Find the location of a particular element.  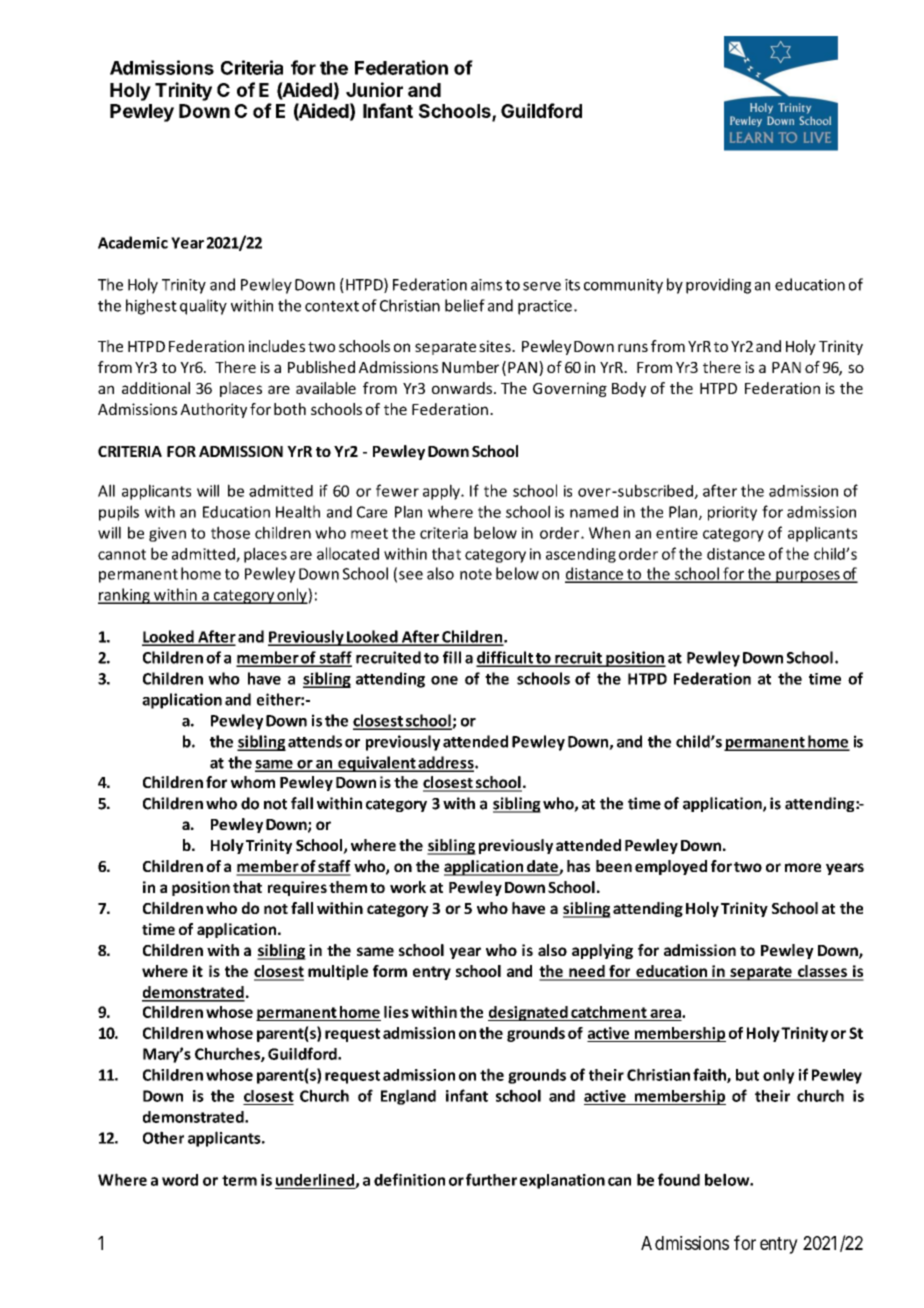

quality is located at coordinates (203, 307).
